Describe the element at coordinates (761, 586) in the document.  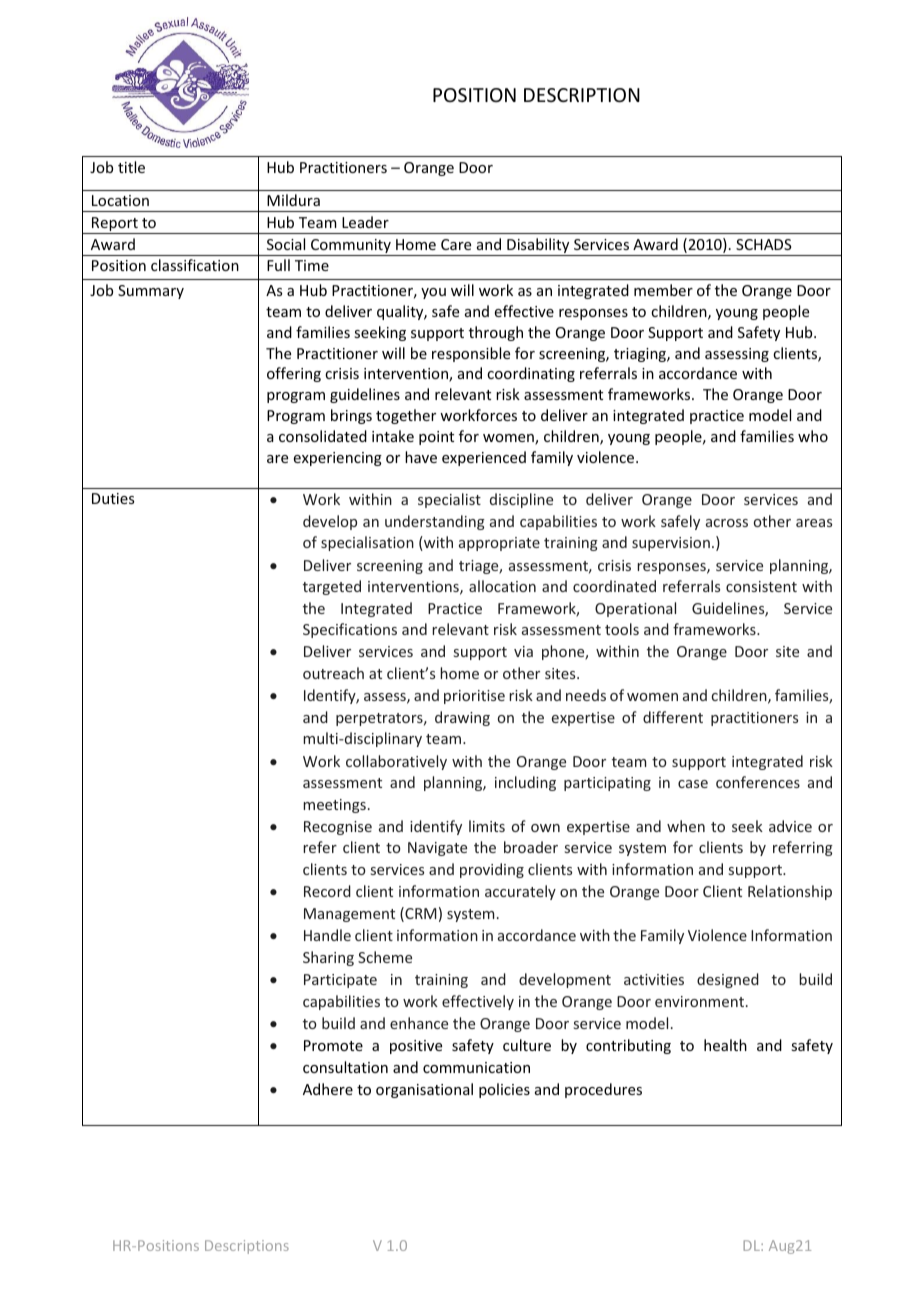
I see `consistent` at that location.
